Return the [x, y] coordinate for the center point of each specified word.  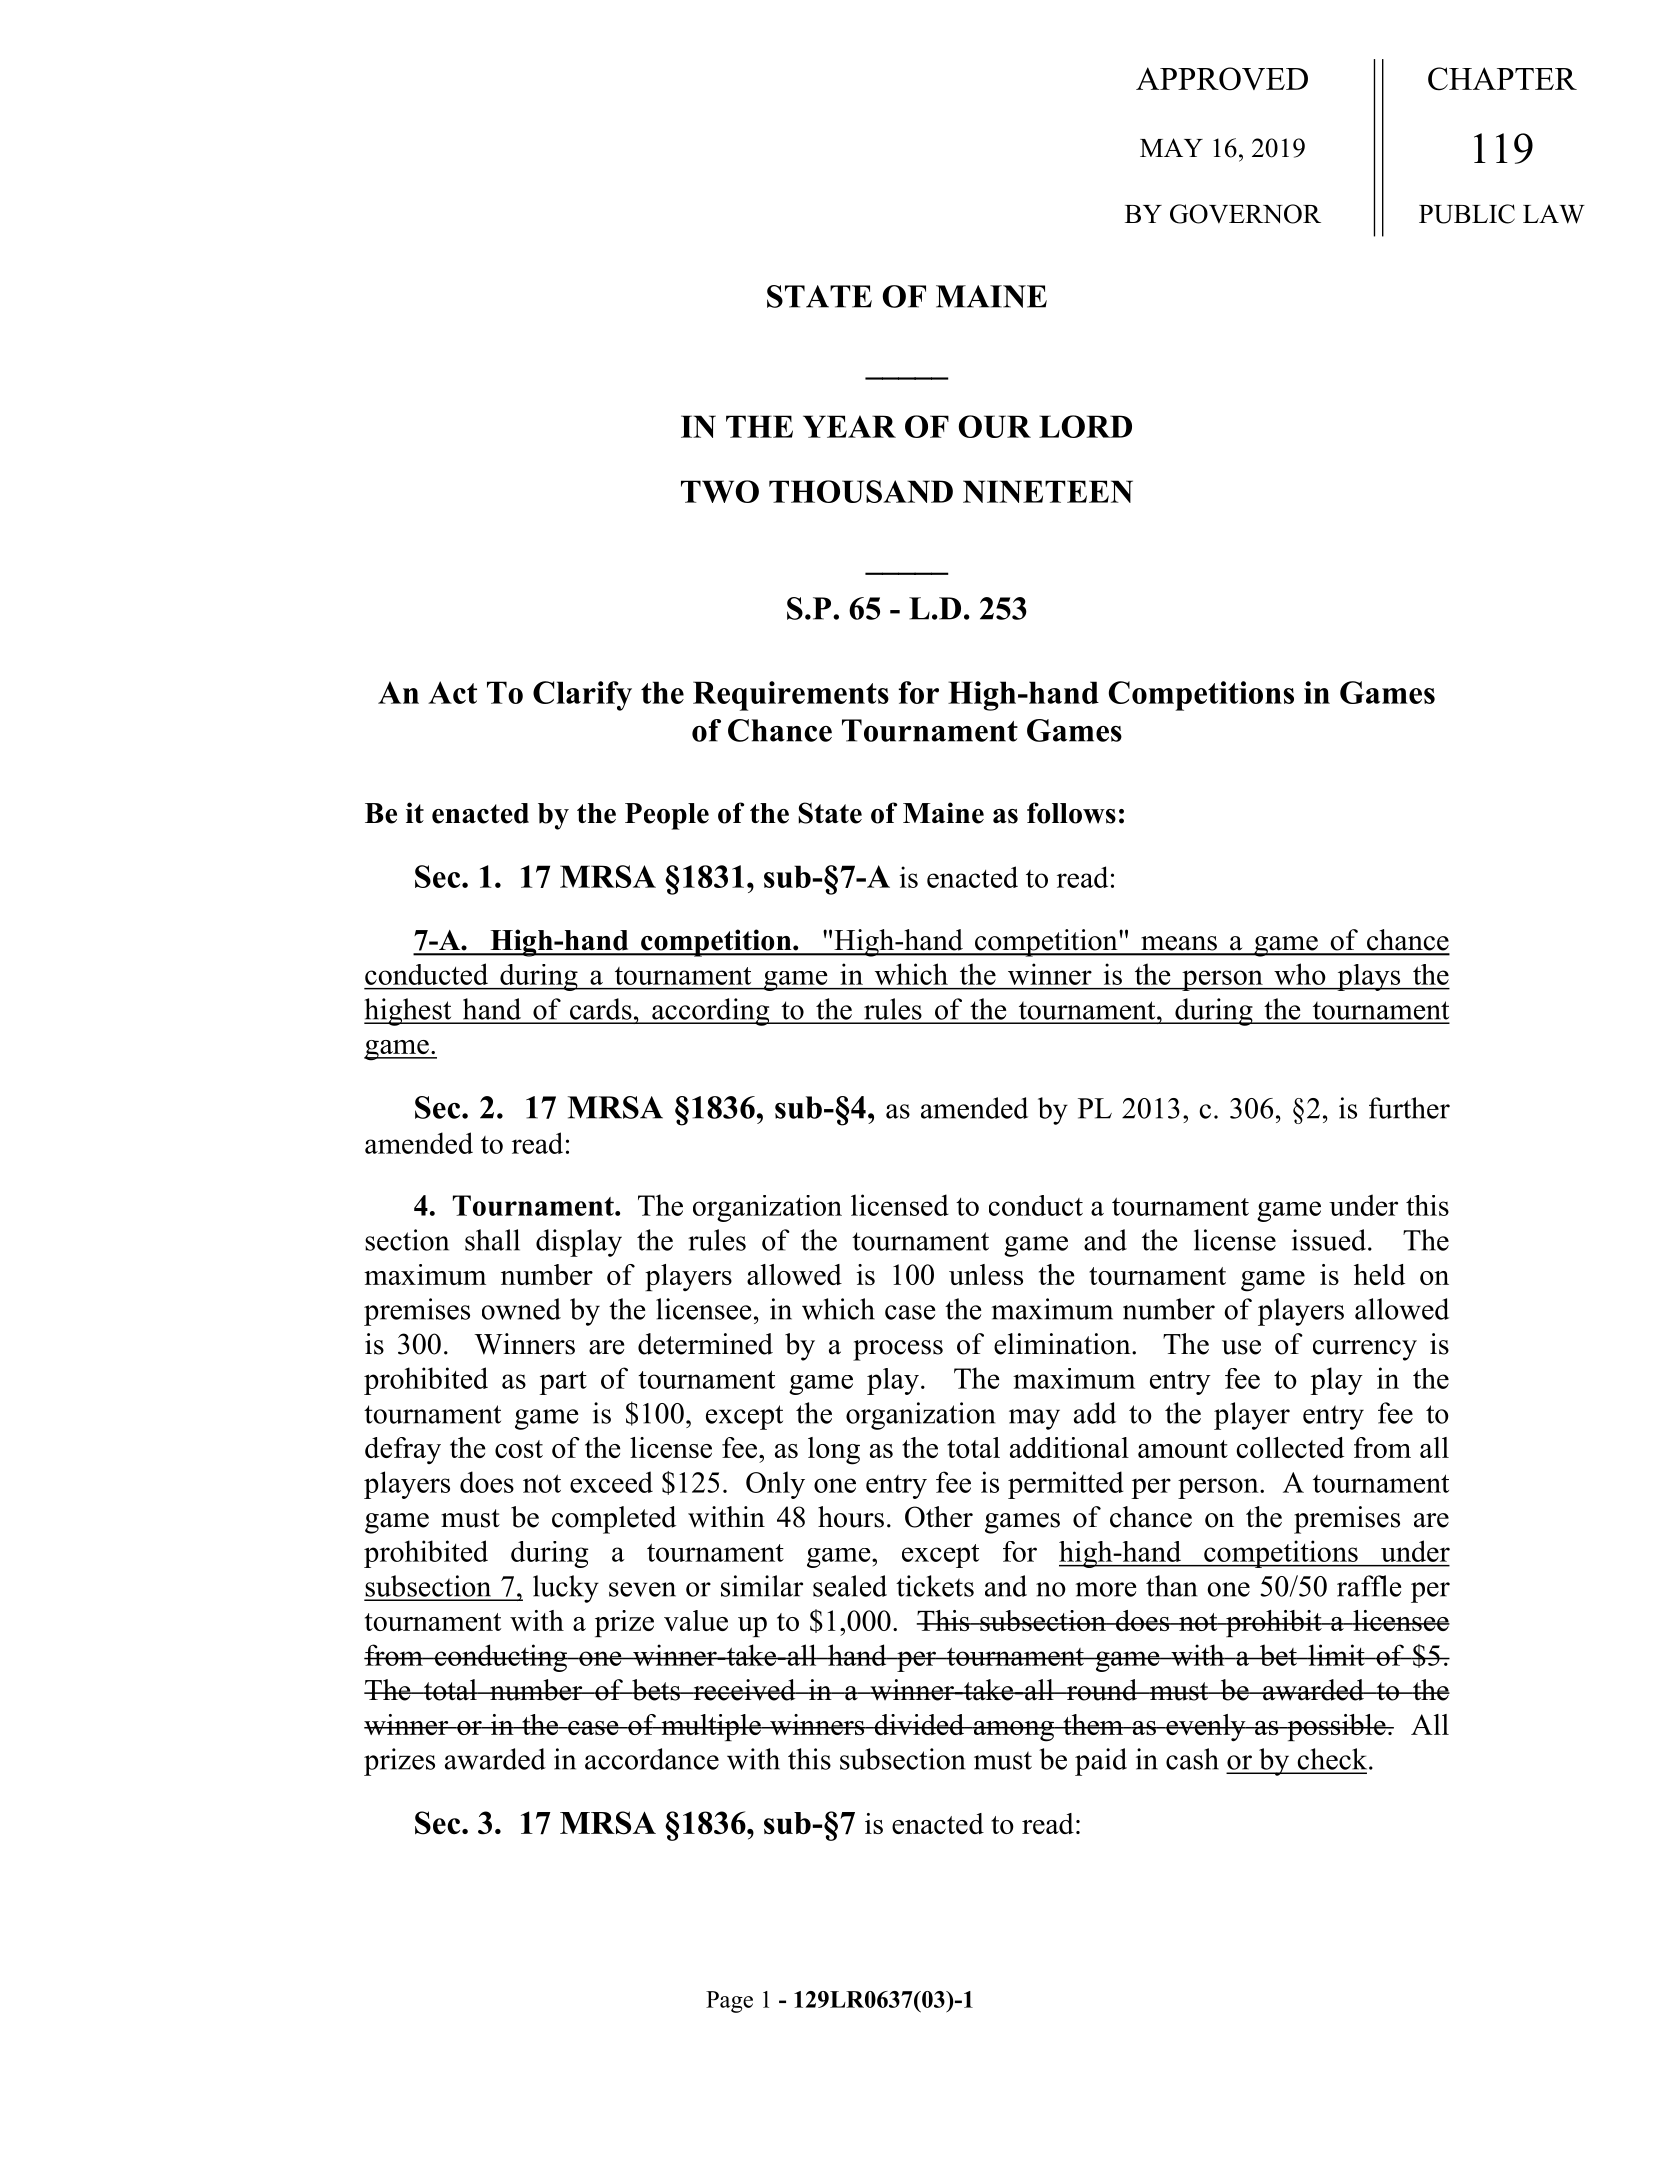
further [1409, 1108]
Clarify [582, 696]
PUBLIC [1467, 214]
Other [939, 1517]
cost [519, 1449]
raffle [1369, 1586]
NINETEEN [1048, 491]
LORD [1085, 426]
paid [1101, 1762]
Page [729, 2002]
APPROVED [1222, 79]
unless [986, 1274]
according [711, 1012]
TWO [720, 491]
